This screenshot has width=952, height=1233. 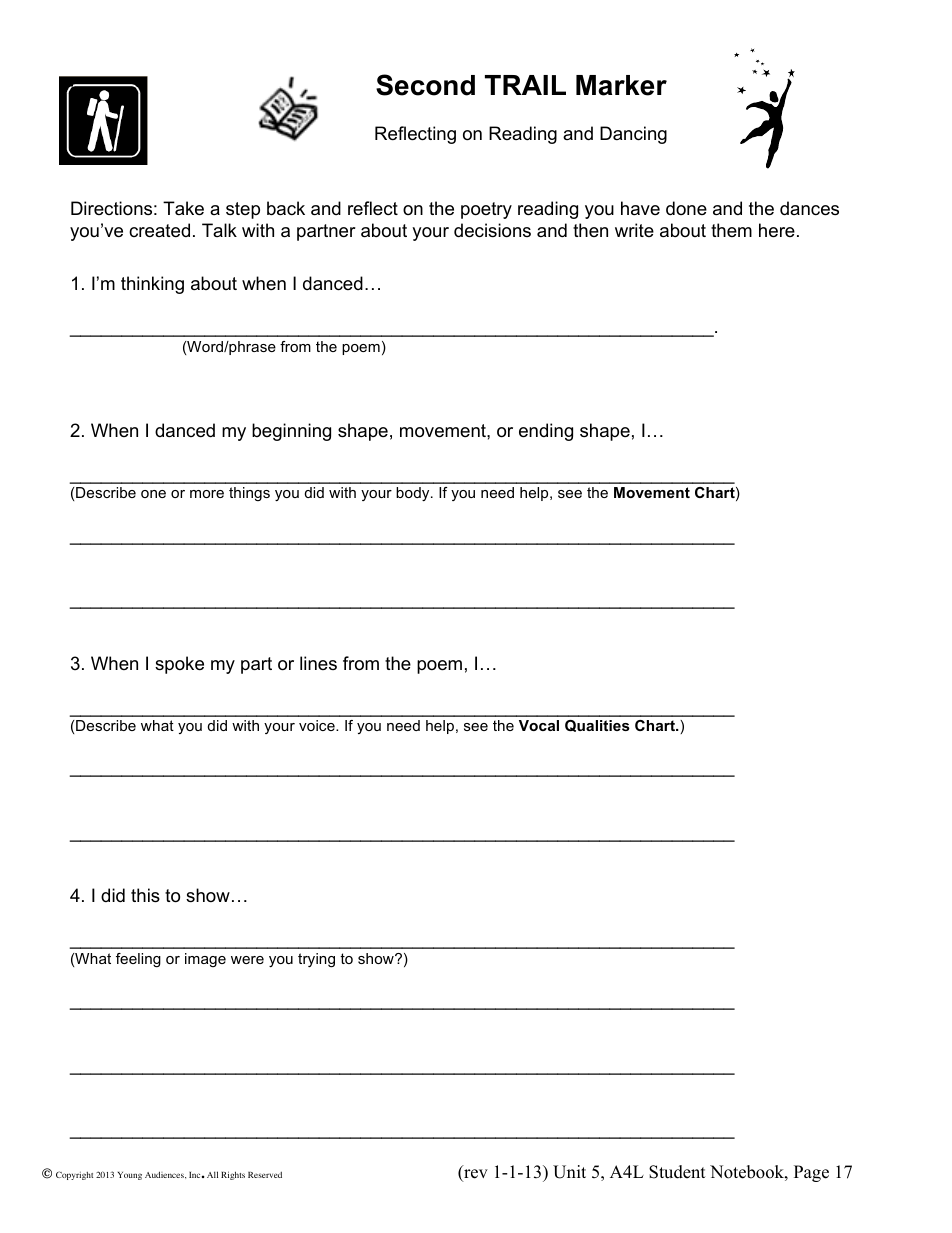 What do you see at coordinates (597, 726) in the screenshot?
I see `Qualities` at bounding box center [597, 726].
